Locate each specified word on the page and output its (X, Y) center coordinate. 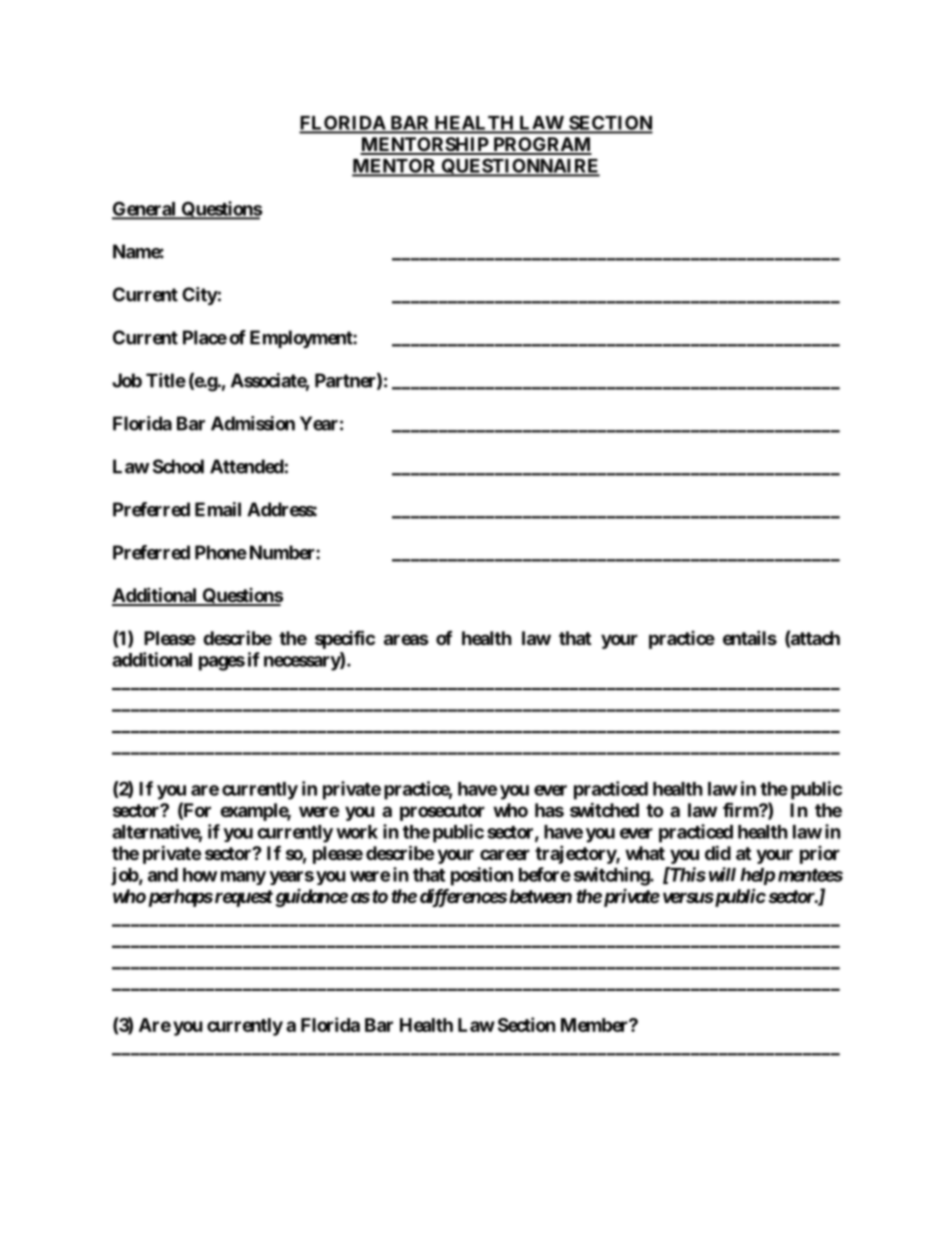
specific (345, 639)
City (200, 296)
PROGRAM (541, 145)
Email (218, 509)
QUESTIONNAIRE (519, 167)
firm (741, 809)
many (243, 878)
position (482, 876)
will (720, 874)
